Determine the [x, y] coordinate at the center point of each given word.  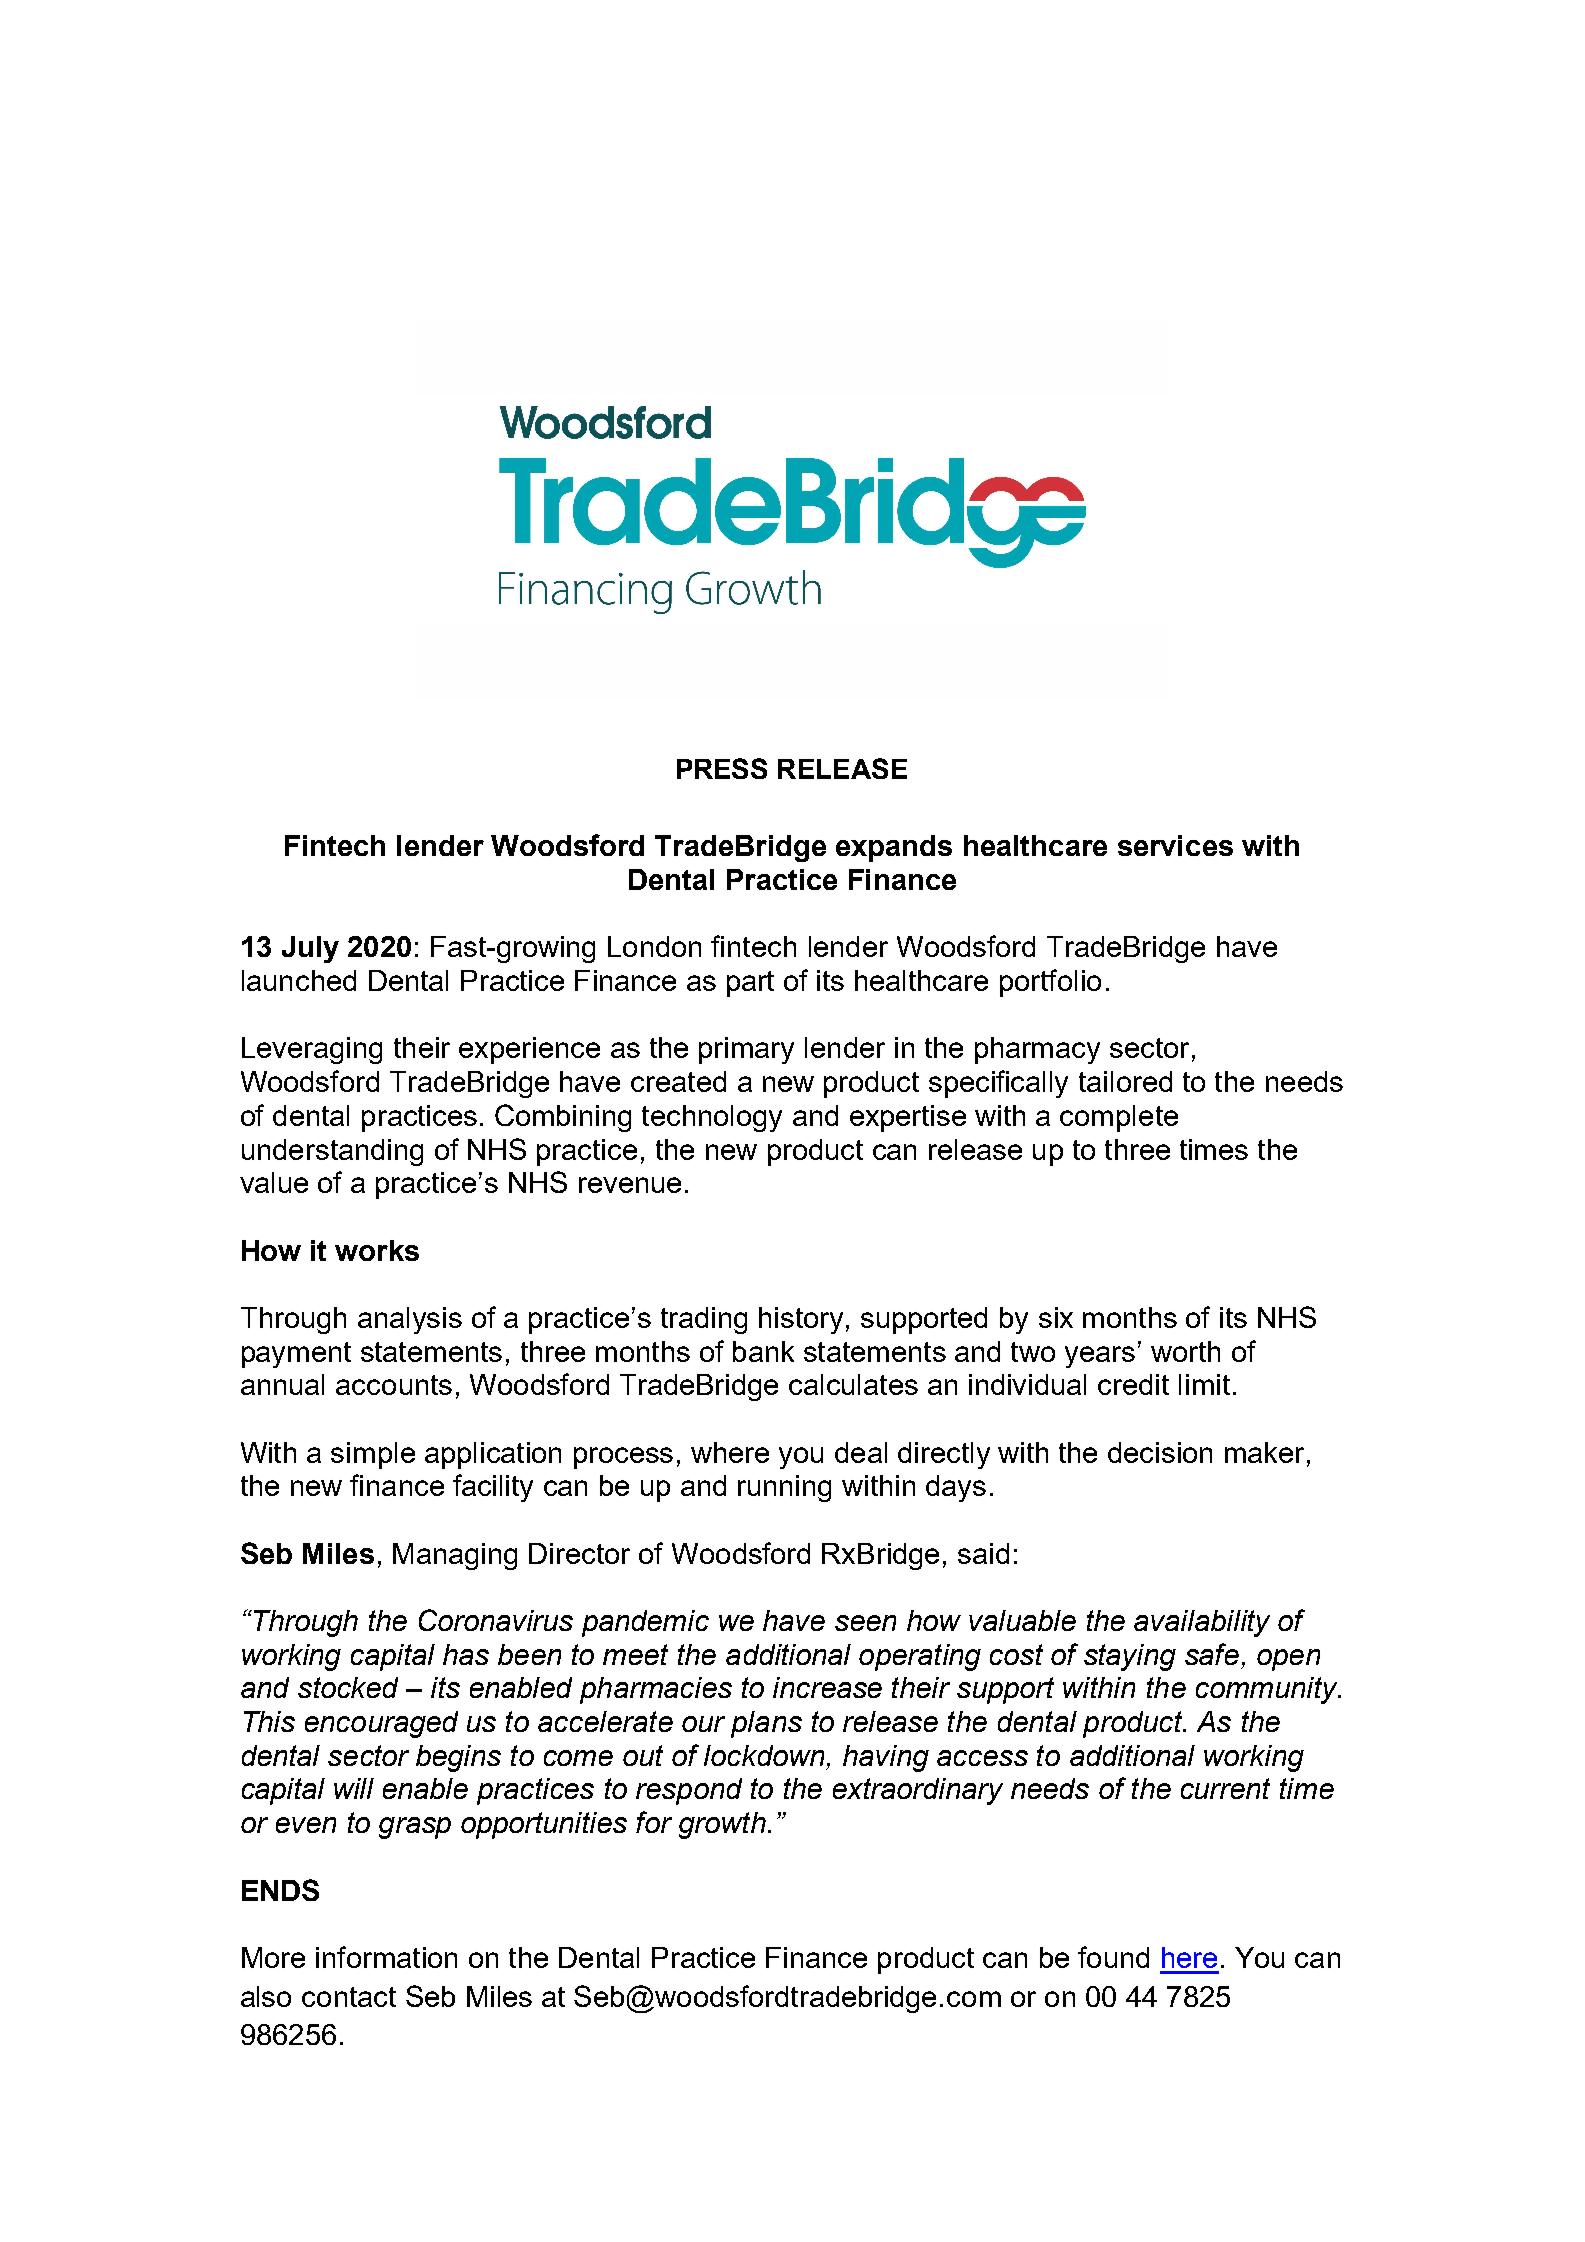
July [310, 949]
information [386, 1957]
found [1113, 1957]
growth [722, 1825]
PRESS [722, 768]
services [1175, 845]
